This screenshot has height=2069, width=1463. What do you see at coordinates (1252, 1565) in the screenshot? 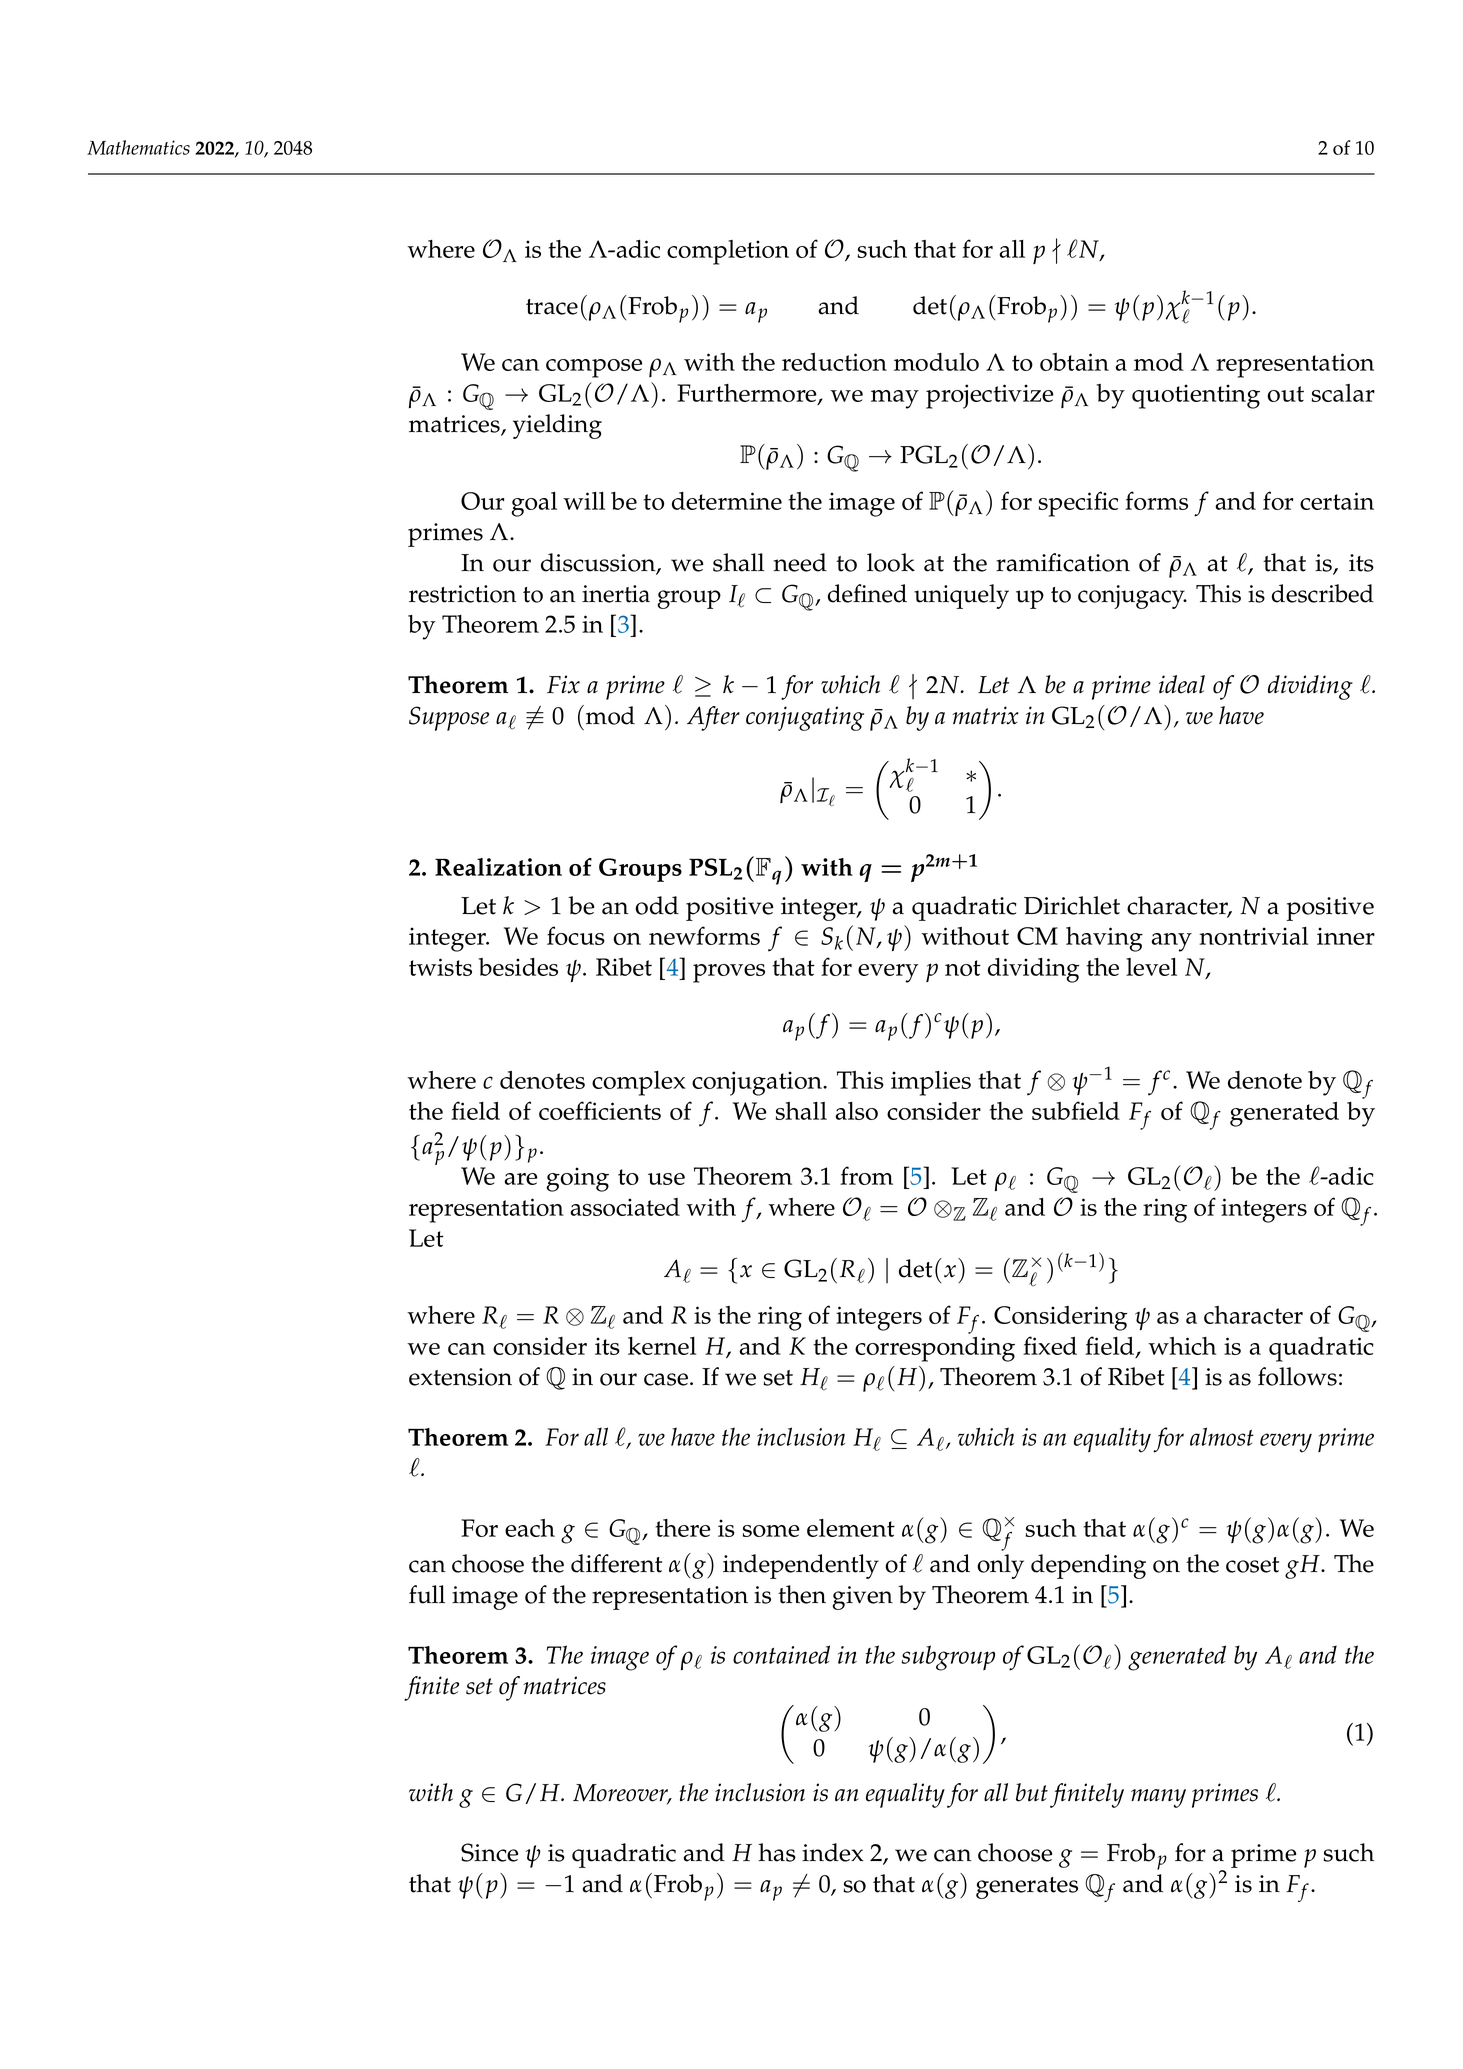
I see `coset` at bounding box center [1252, 1565].
